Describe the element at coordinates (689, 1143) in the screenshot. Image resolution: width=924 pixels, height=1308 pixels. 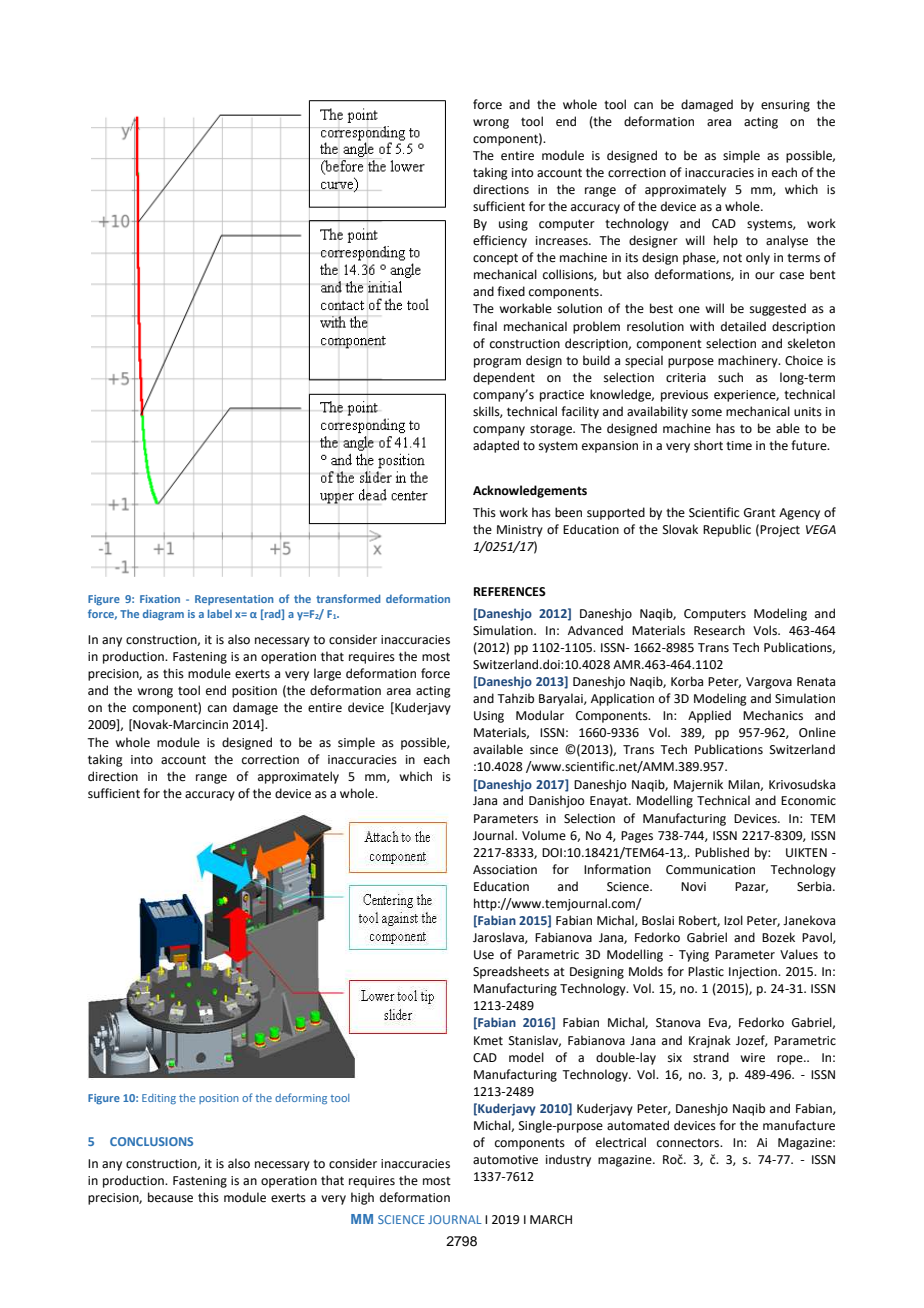
I see `connectors` at that location.
